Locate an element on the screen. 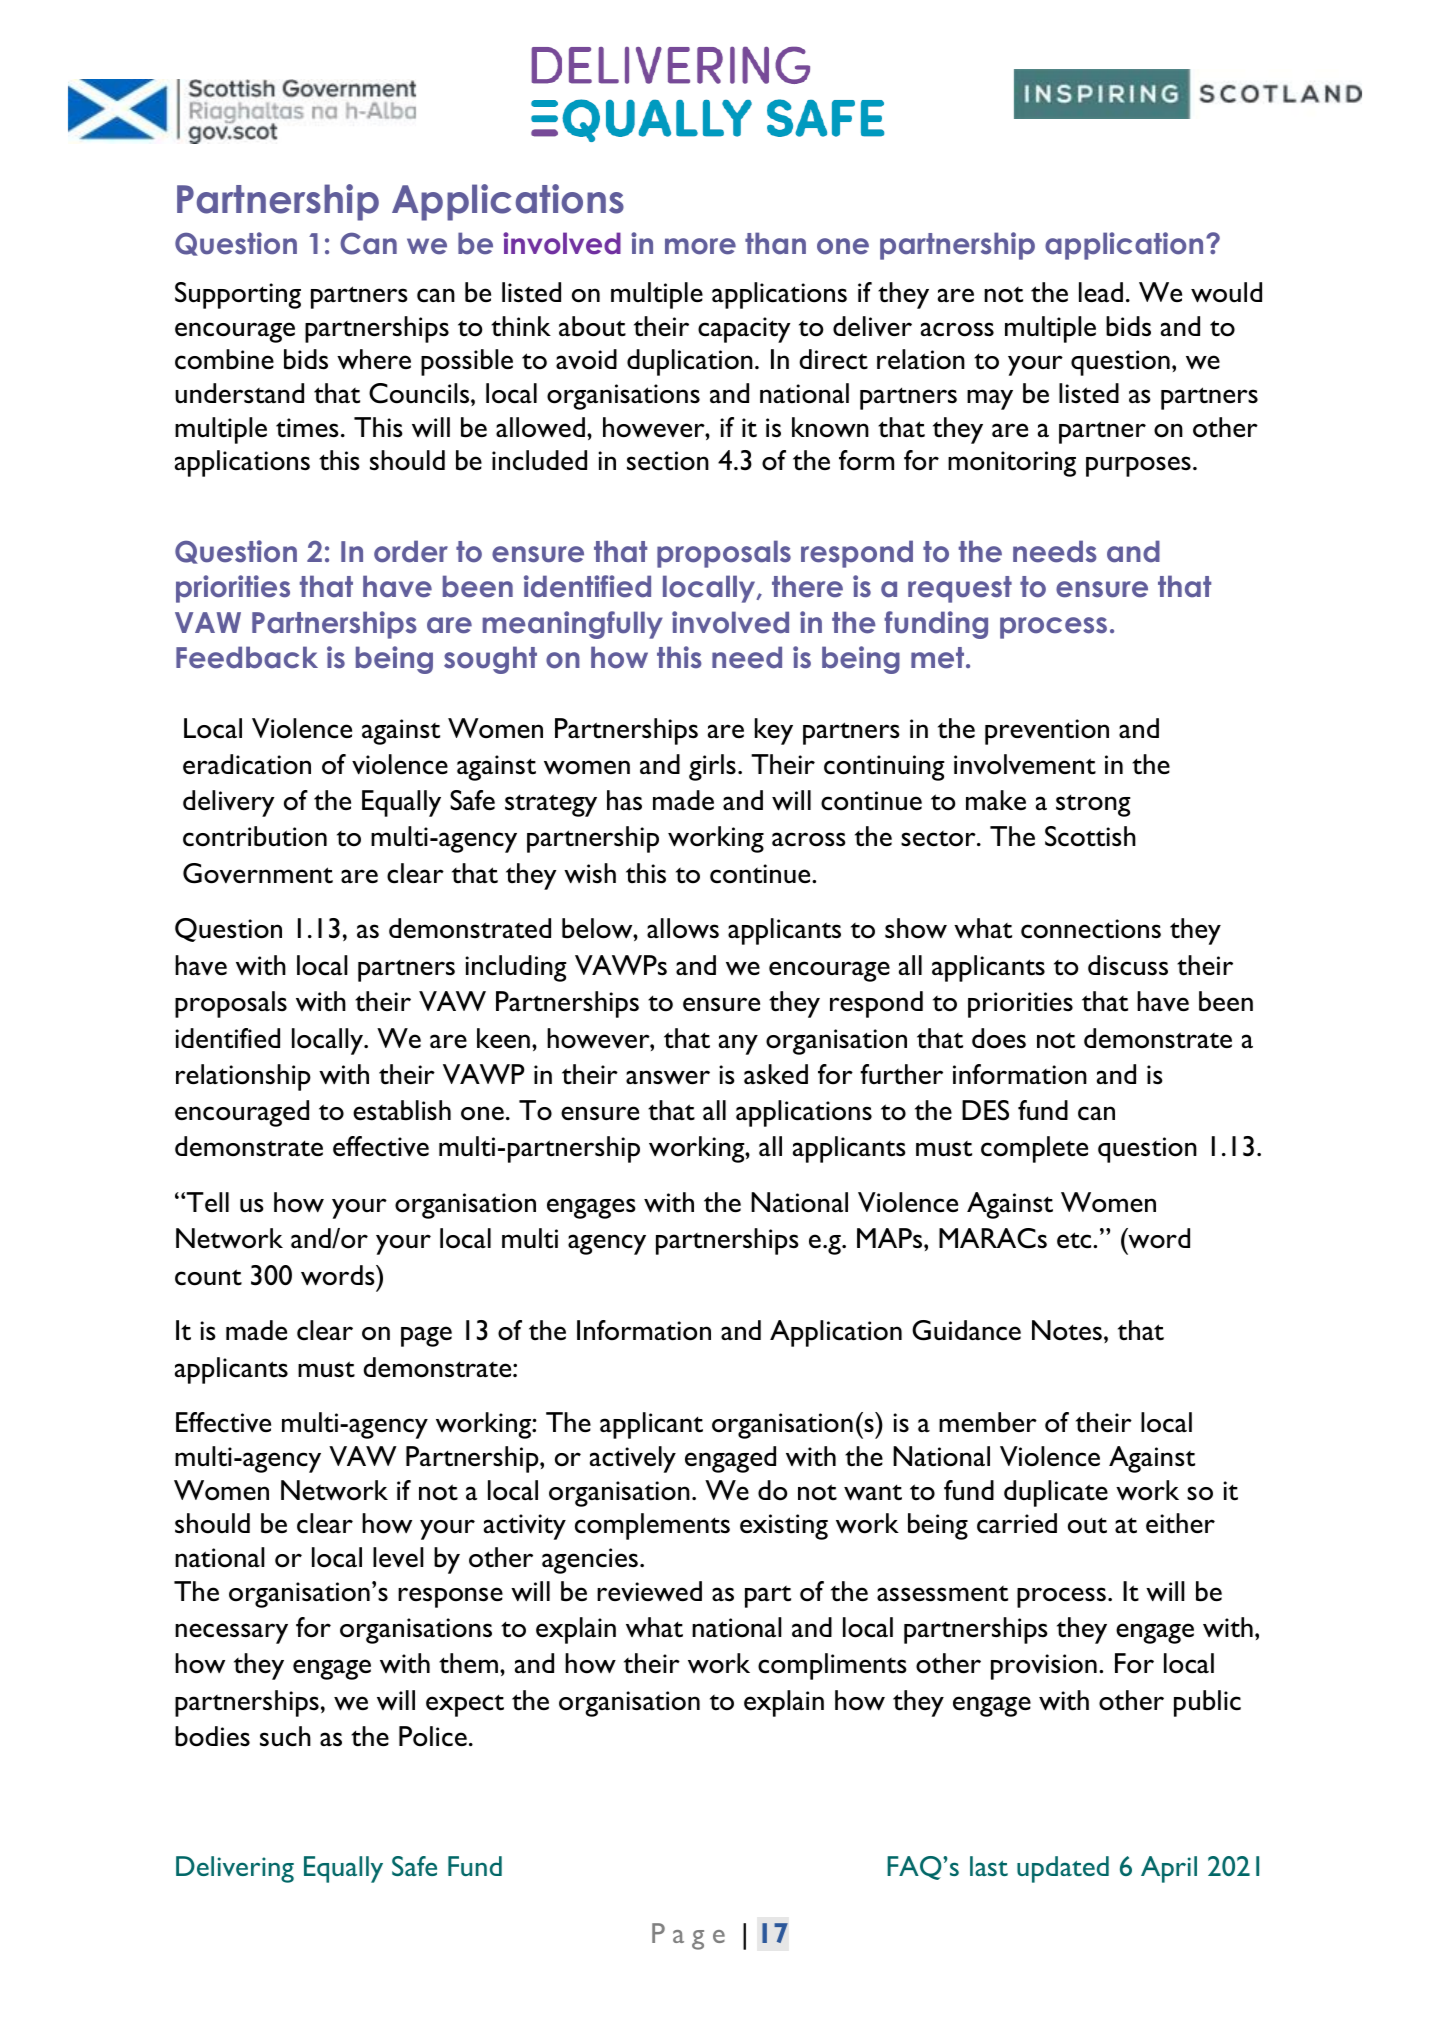 Image resolution: width=1439 pixels, height=2036 pixels. lead is located at coordinates (1101, 292).
